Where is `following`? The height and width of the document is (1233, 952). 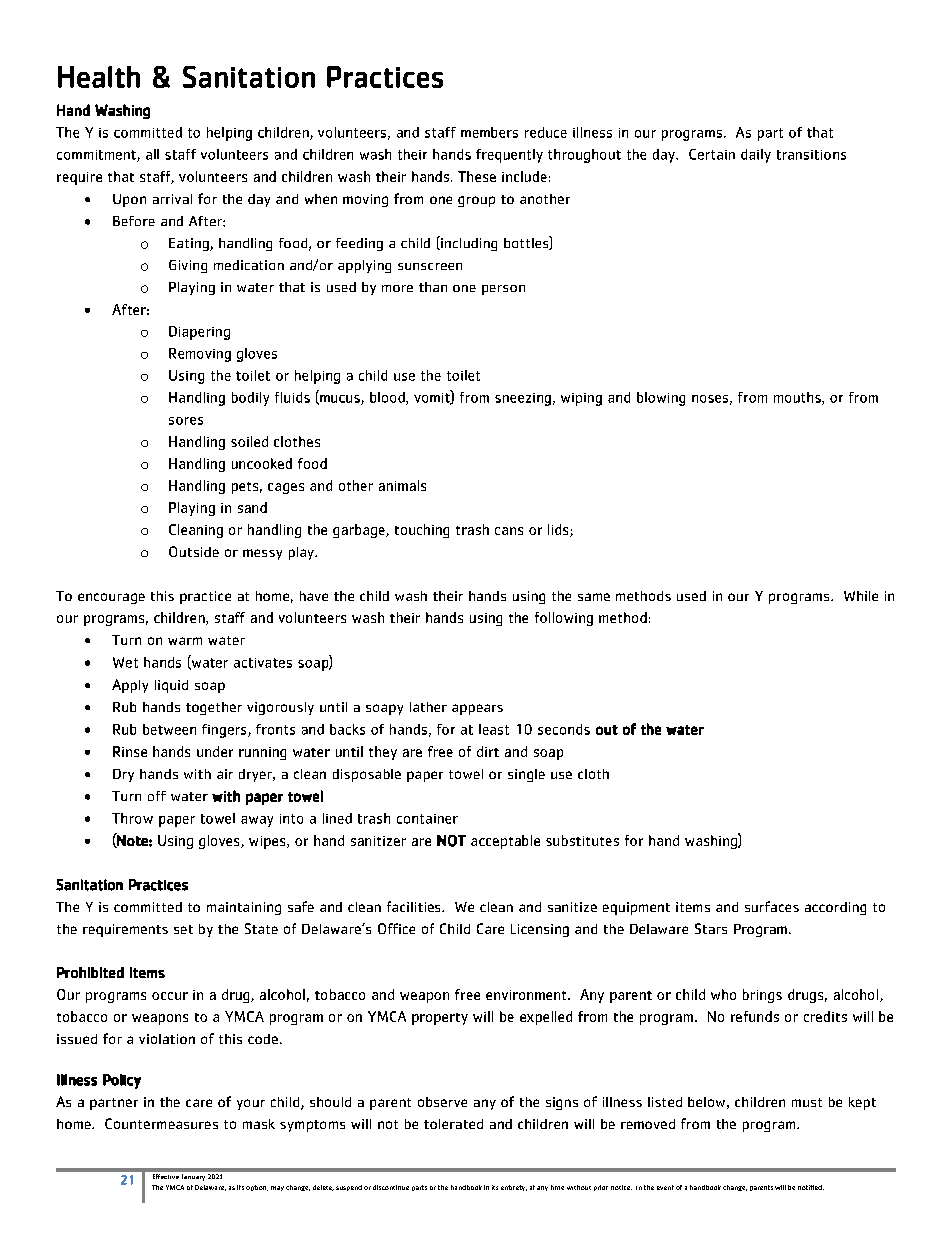 following is located at coordinates (564, 619).
